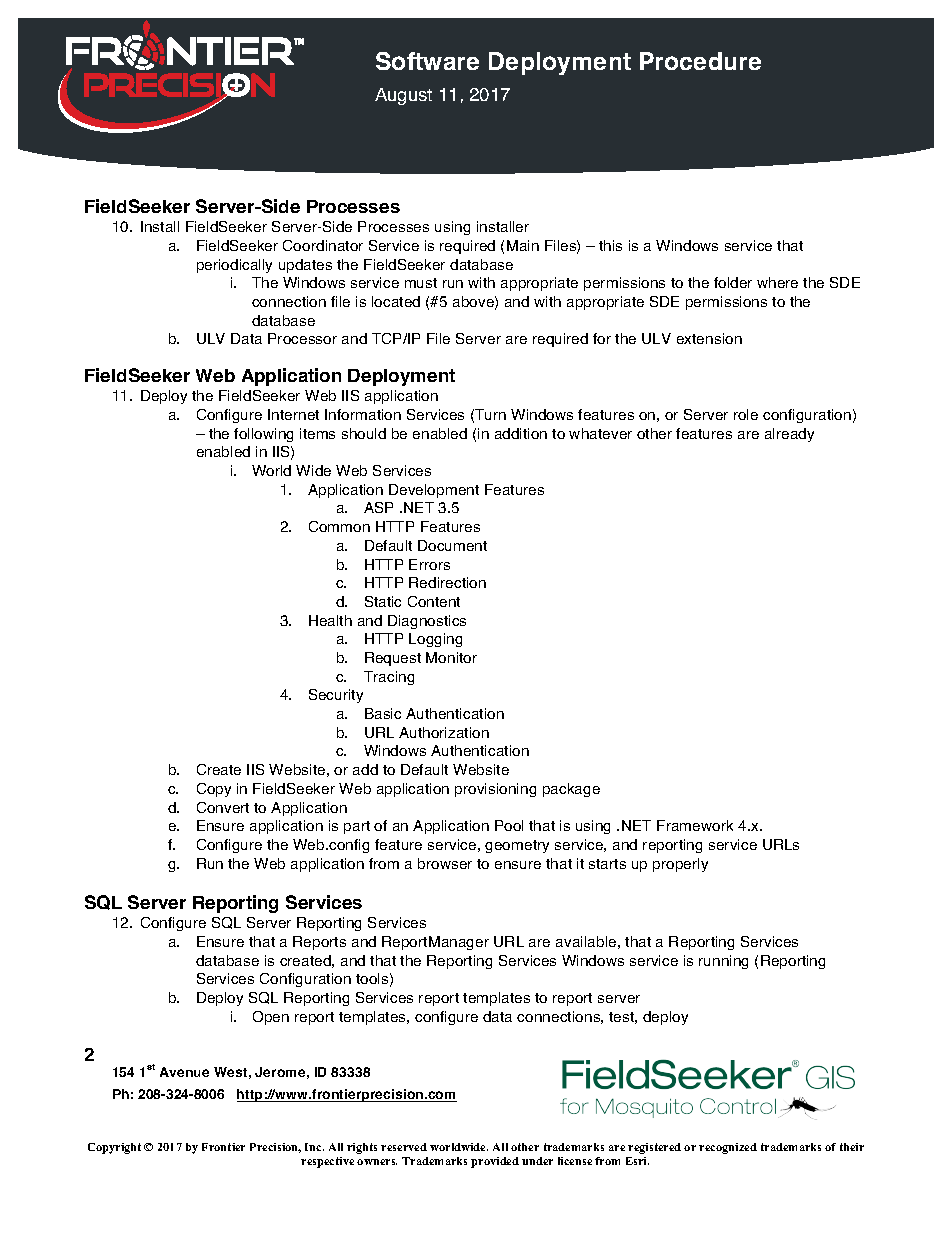  Describe the element at coordinates (495, 790) in the image. I see `provisioning` at that location.
